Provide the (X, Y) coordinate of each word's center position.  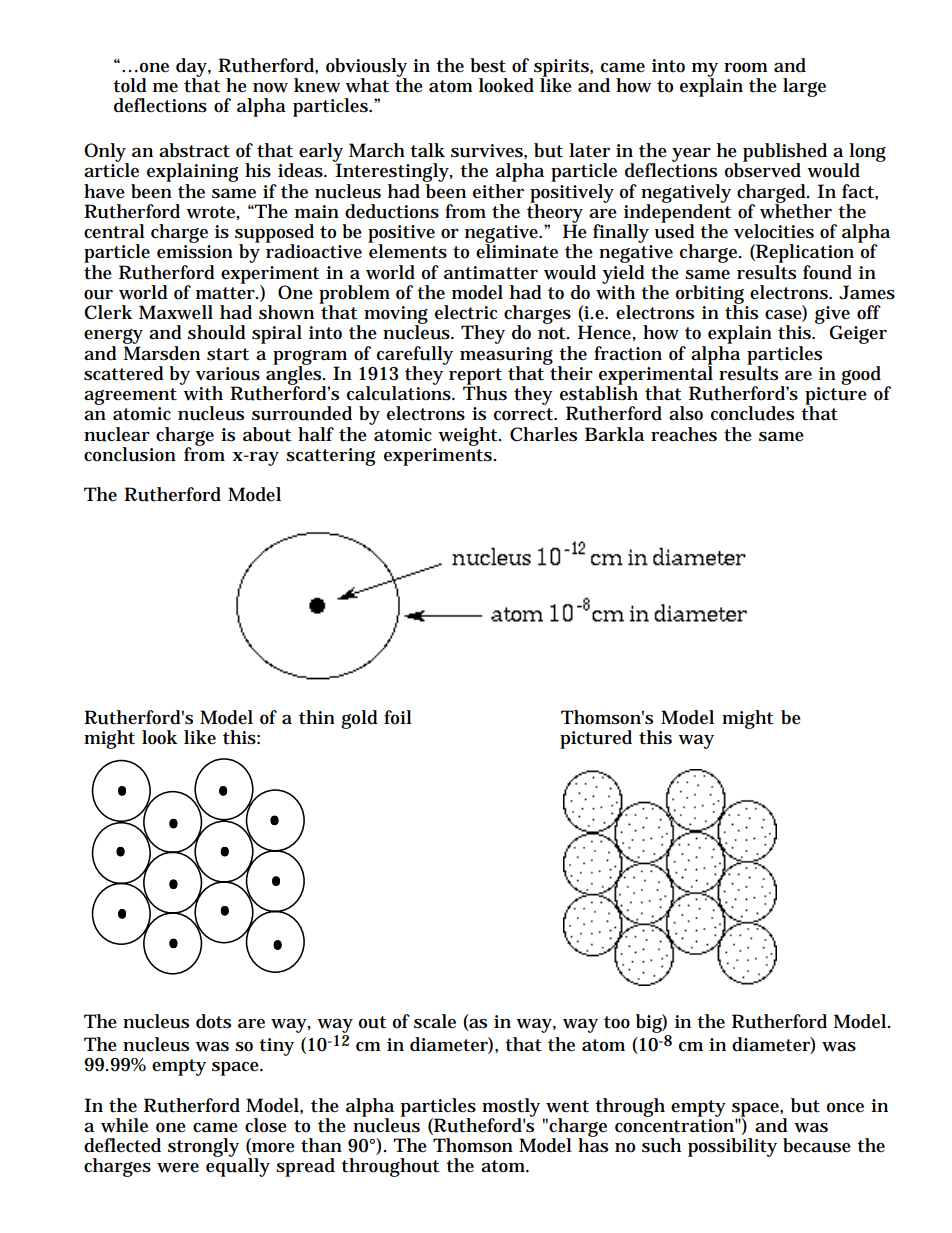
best (488, 65)
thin (317, 717)
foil (398, 717)
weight (468, 436)
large (804, 87)
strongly (203, 1147)
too (617, 1022)
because (817, 1145)
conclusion (130, 454)
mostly (511, 1108)
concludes (752, 413)
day (191, 68)
